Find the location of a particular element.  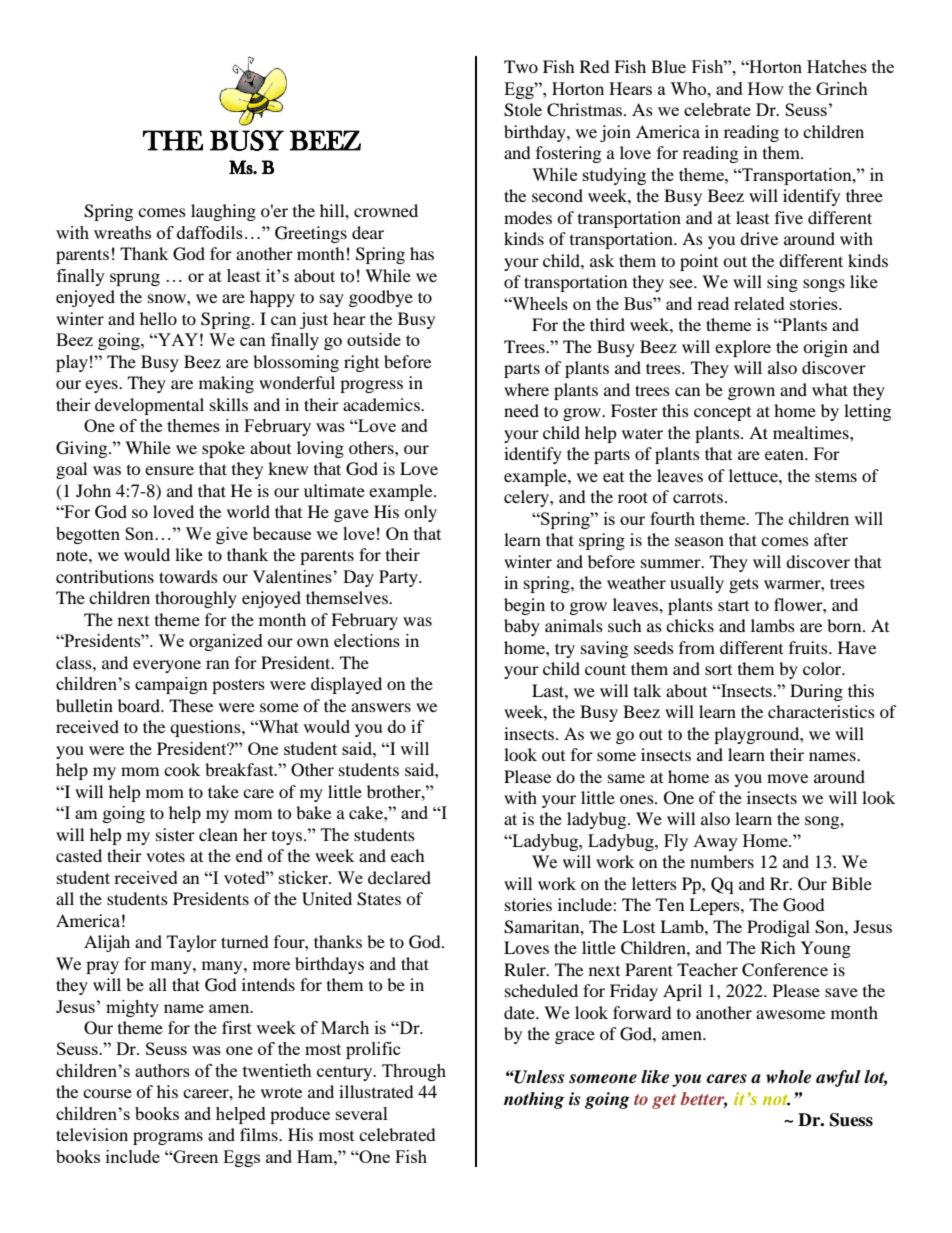

only is located at coordinates (420, 513).
